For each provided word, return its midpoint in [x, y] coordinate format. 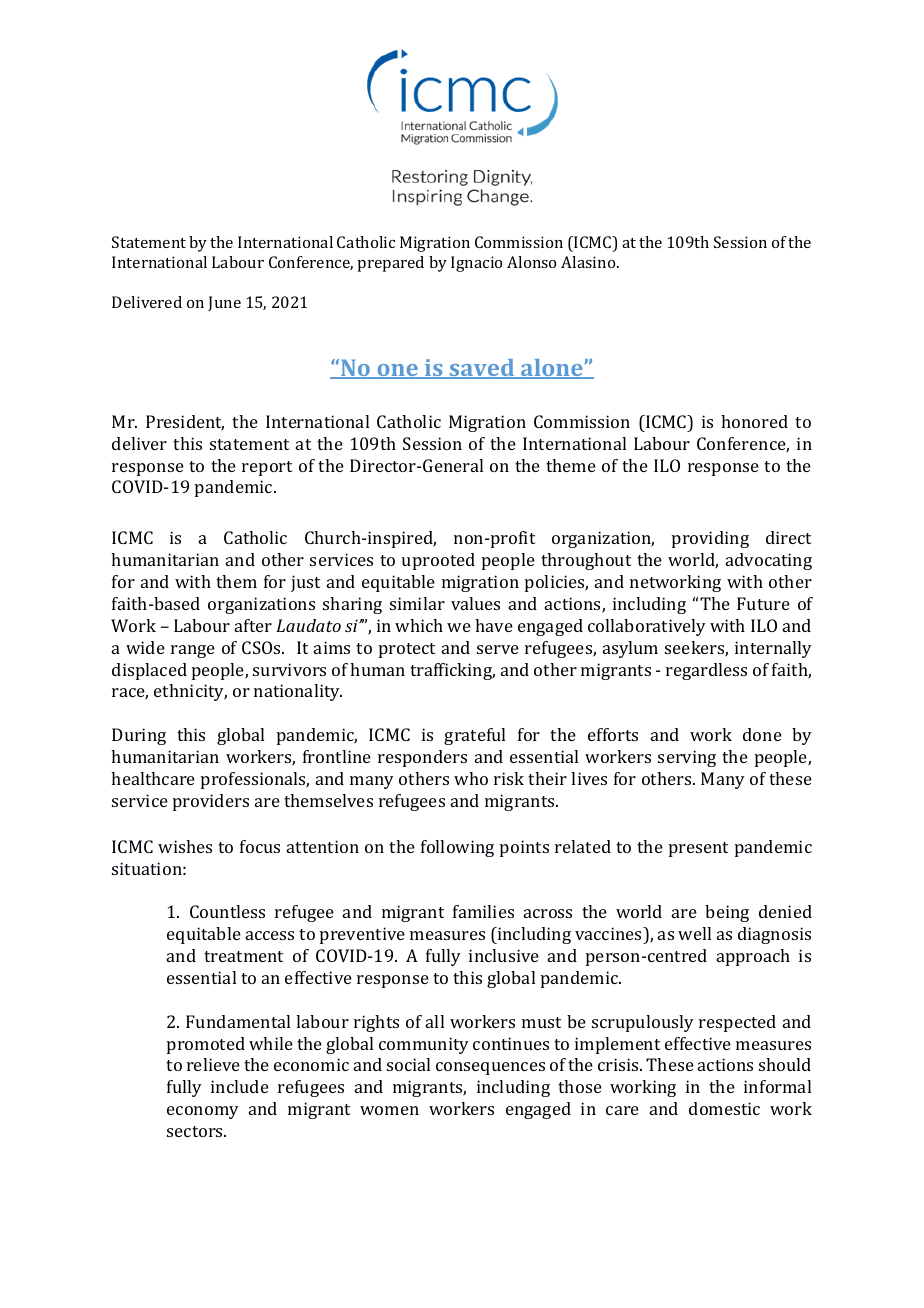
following [457, 848]
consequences [490, 1068]
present [698, 849]
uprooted [438, 561]
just [305, 583]
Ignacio [476, 264]
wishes [185, 846]
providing [710, 539]
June [224, 303]
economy [203, 1112]
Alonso [531, 262]
